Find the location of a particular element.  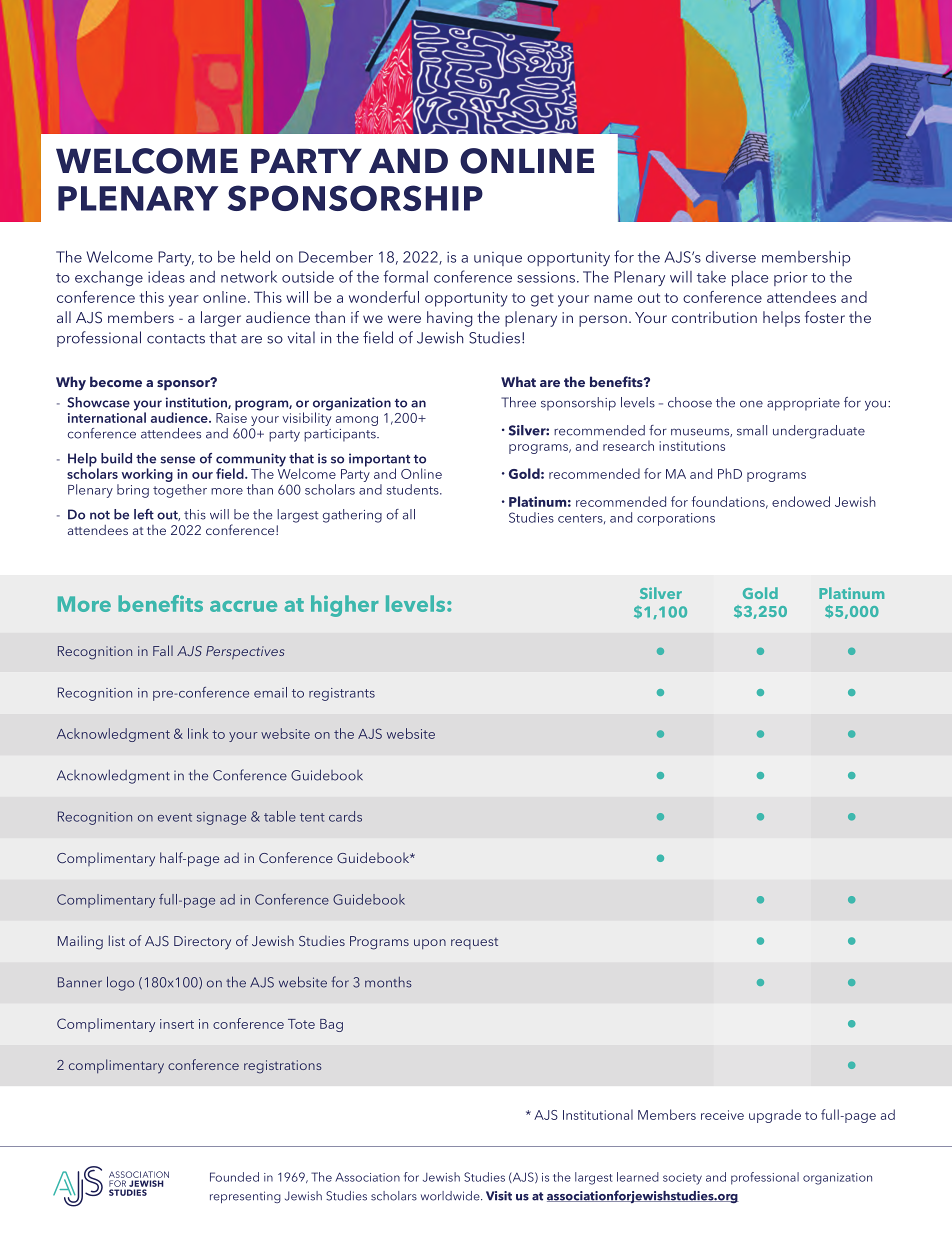

ideas is located at coordinates (166, 277).
